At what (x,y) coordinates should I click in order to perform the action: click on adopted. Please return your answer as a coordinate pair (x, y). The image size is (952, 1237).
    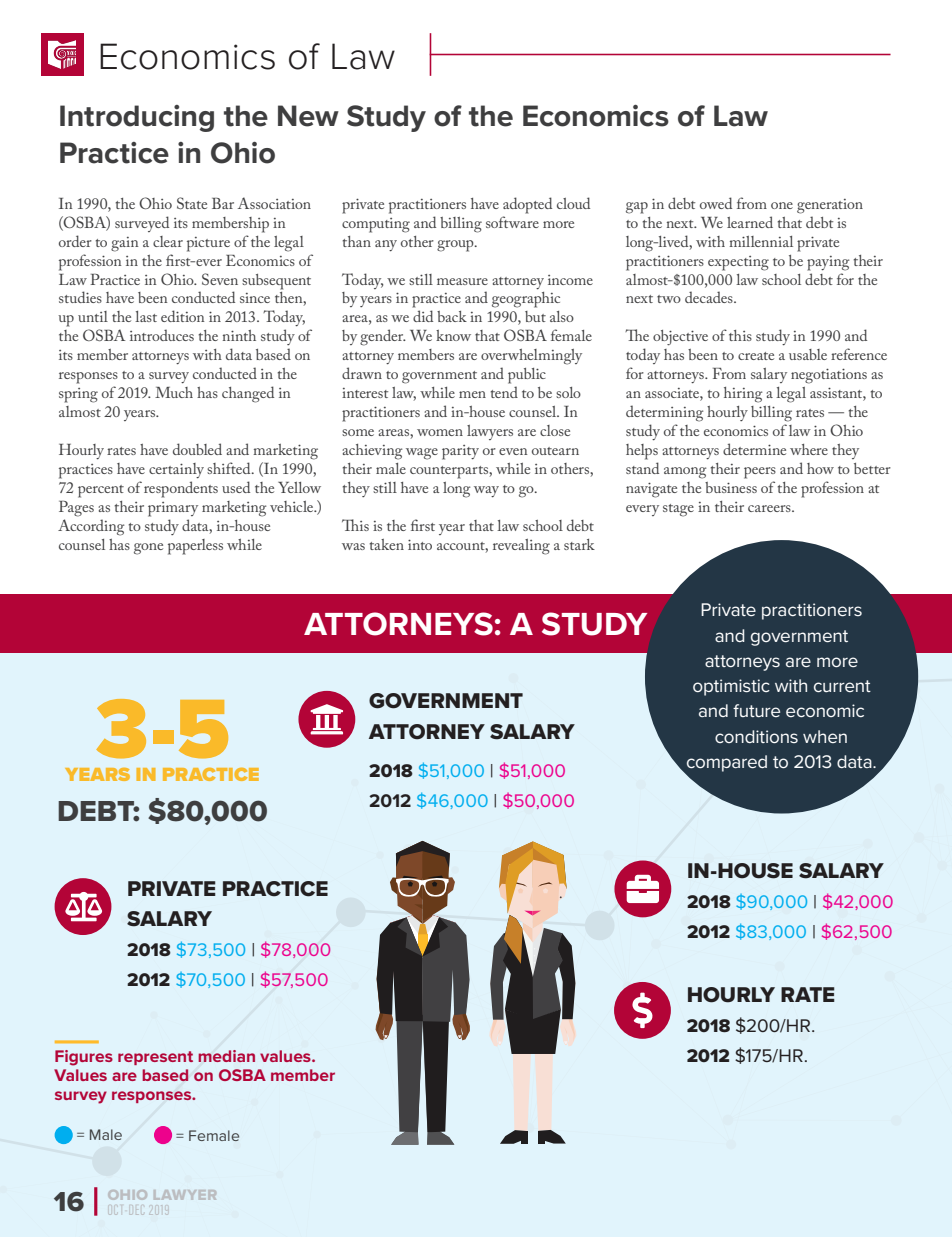
    Looking at the image, I should click on (527, 205).
